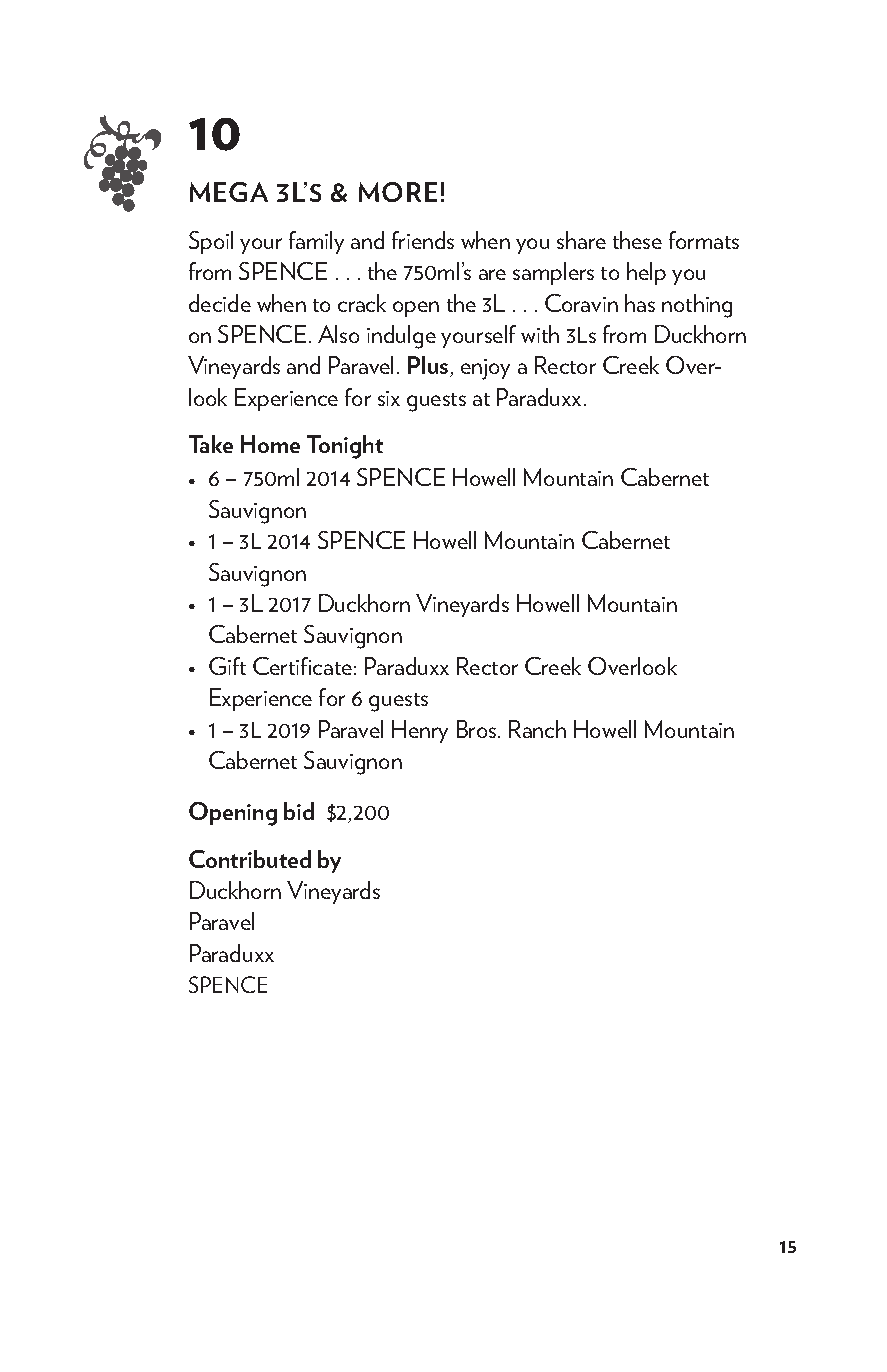 This screenshot has height=1372, width=887. Describe the element at coordinates (540, 334) in the screenshot. I see `with` at that location.
